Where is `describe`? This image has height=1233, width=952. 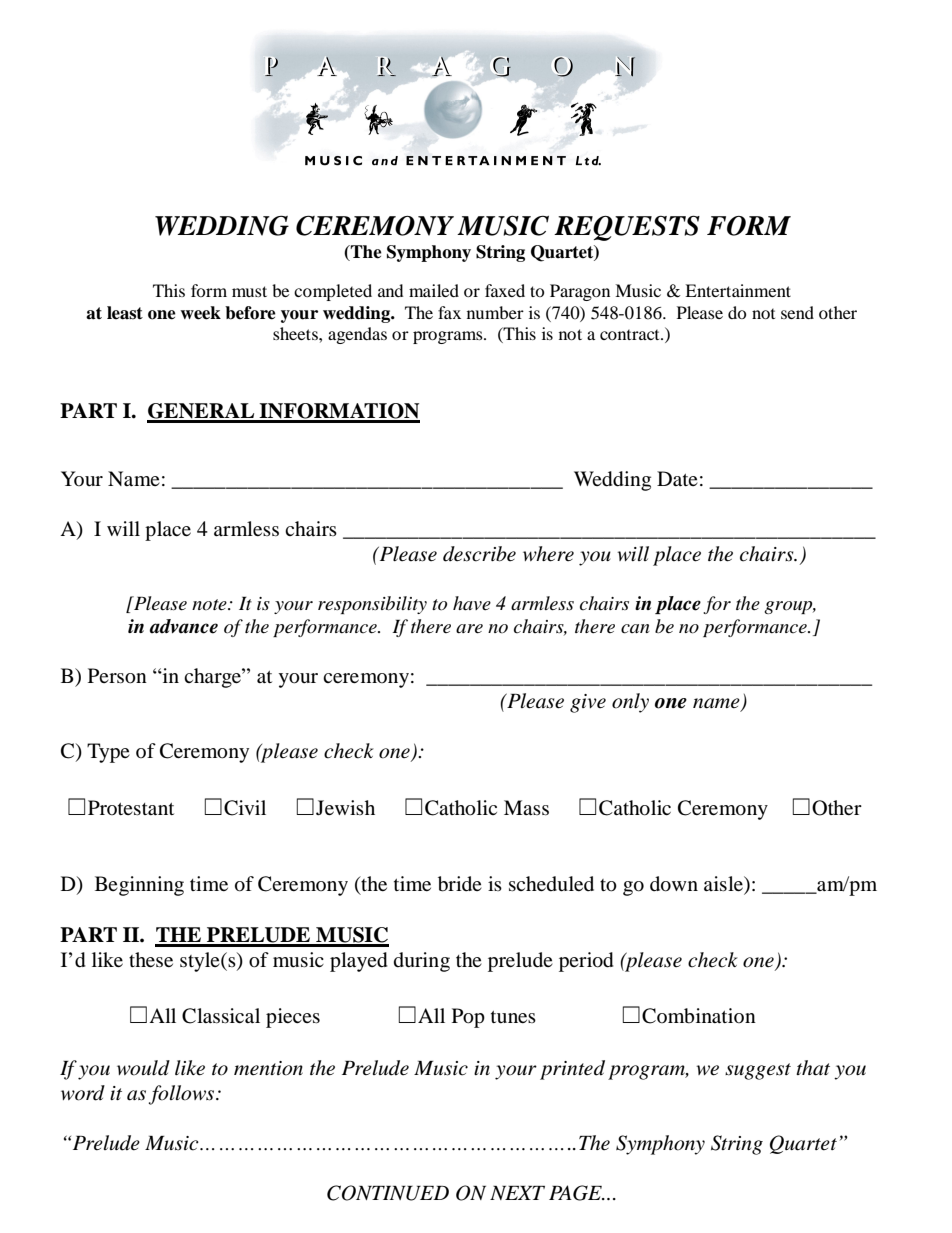 describe is located at coordinates (479, 554).
